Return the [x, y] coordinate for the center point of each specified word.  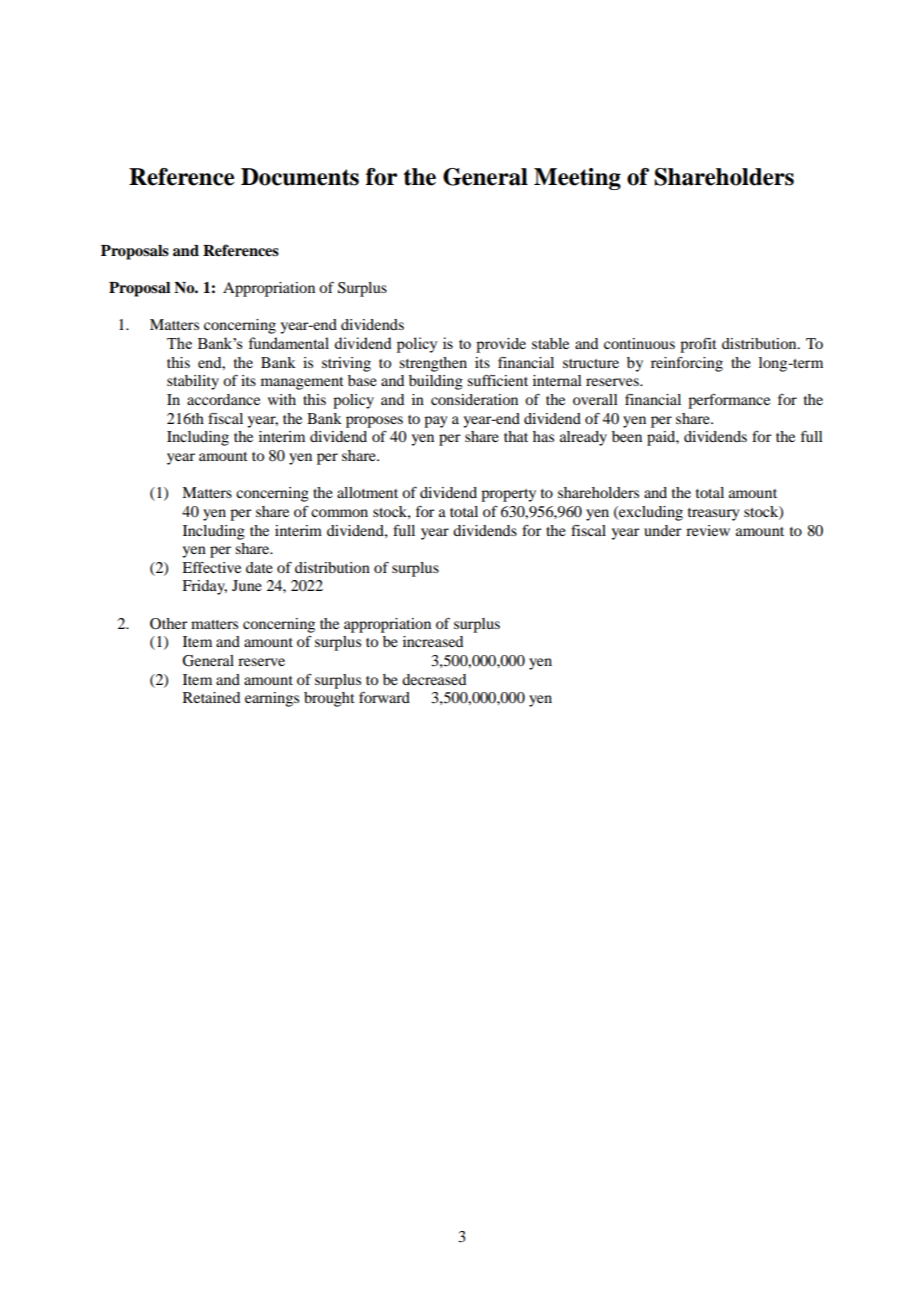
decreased [434, 679]
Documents [300, 177]
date [259, 567]
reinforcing [687, 364]
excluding [650, 513]
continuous [639, 343]
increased [433, 641]
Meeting [577, 179]
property [508, 495]
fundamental [288, 343]
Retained [211, 697]
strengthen [433, 364]
